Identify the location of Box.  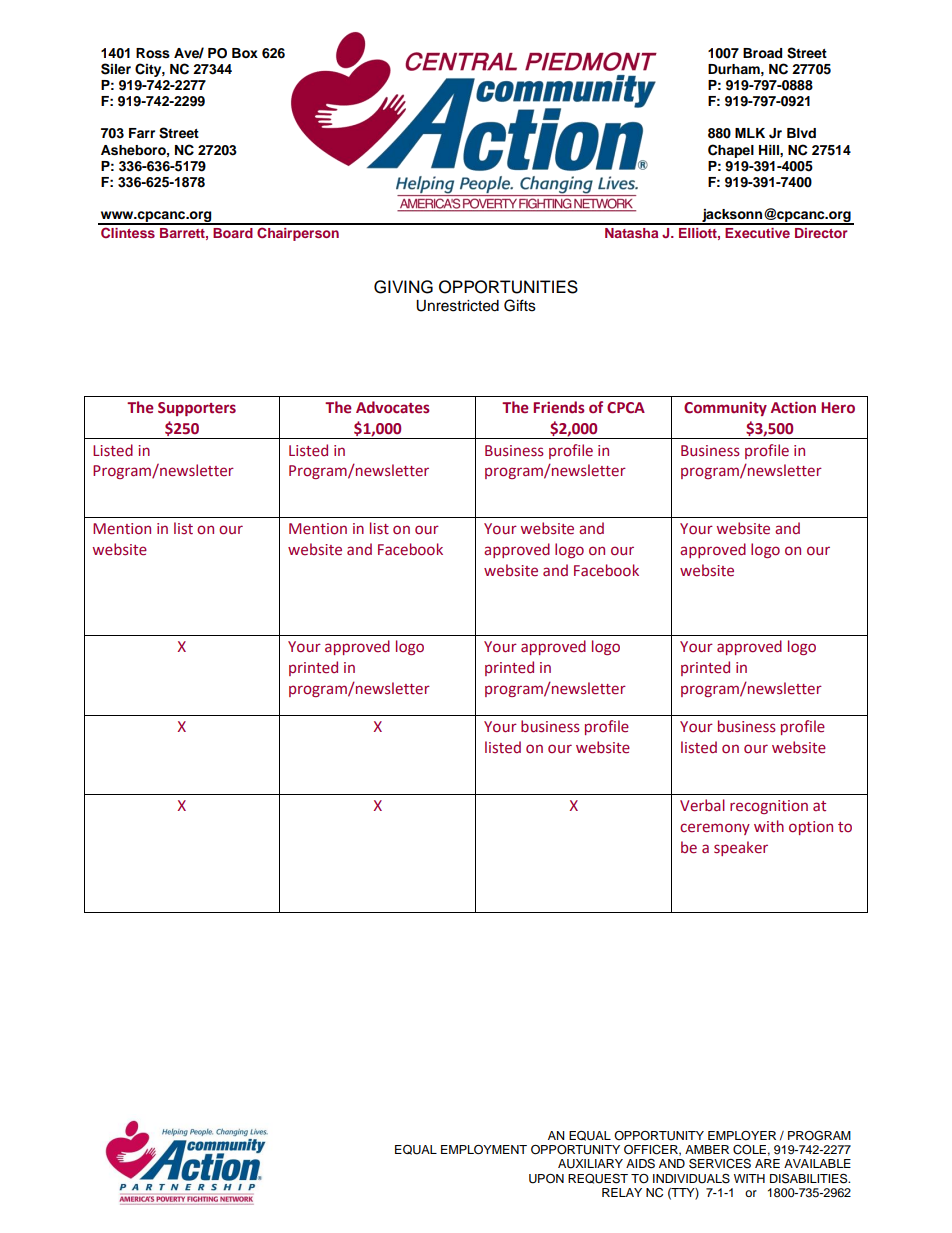
(245, 53).
